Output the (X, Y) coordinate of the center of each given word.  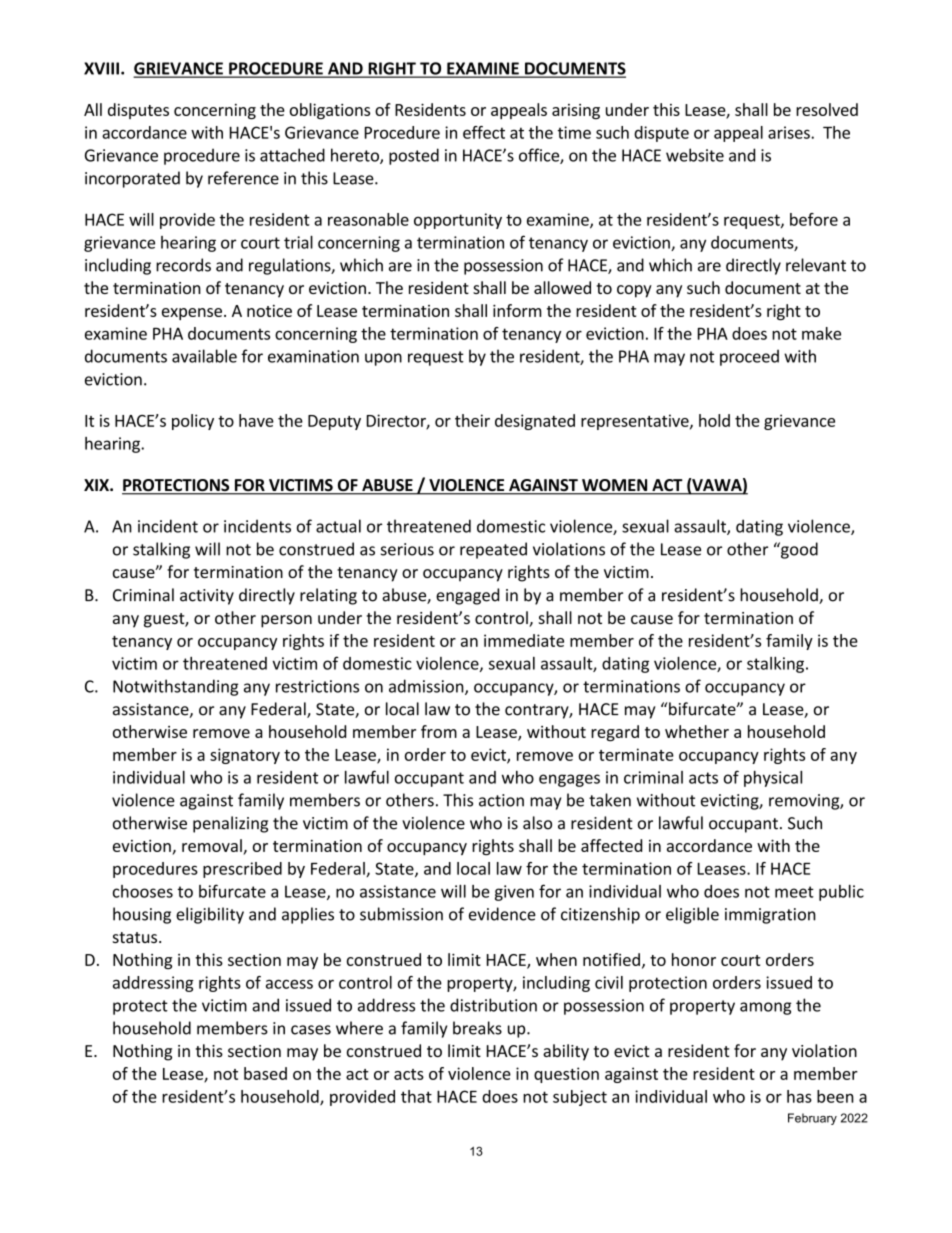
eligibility (210, 915)
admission (427, 687)
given (514, 893)
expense (193, 314)
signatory (245, 756)
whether (697, 731)
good (798, 550)
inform (517, 310)
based (265, 1073)
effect (484, 132)
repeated (493, 550)
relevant (816, 265)
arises (790, 132)
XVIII (101, 68)
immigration (770, 916)
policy (193, 422)
